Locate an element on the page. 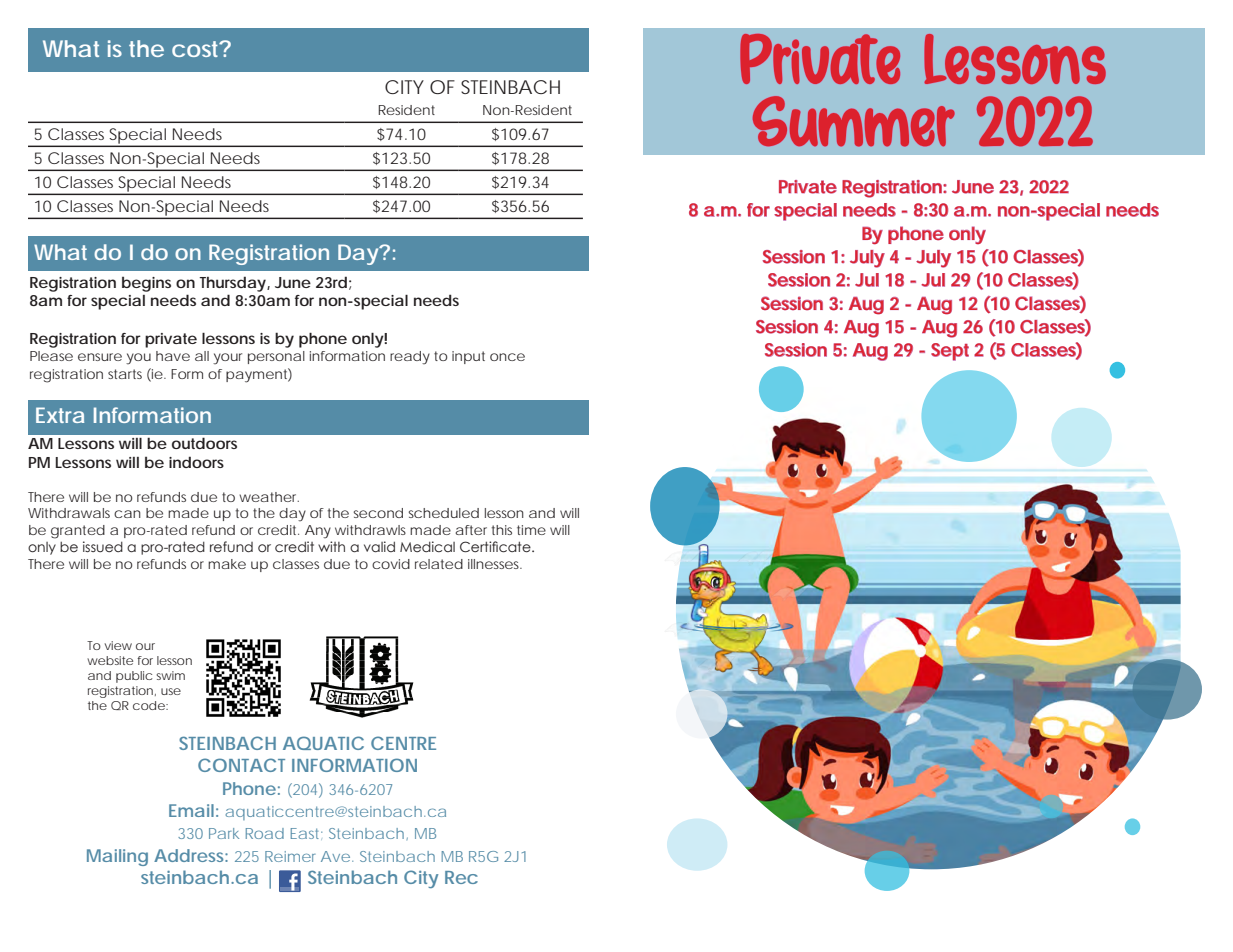 Image resolution: width=1233 pixels, height=952 pixels. once is located at coordinates (507, 357).
